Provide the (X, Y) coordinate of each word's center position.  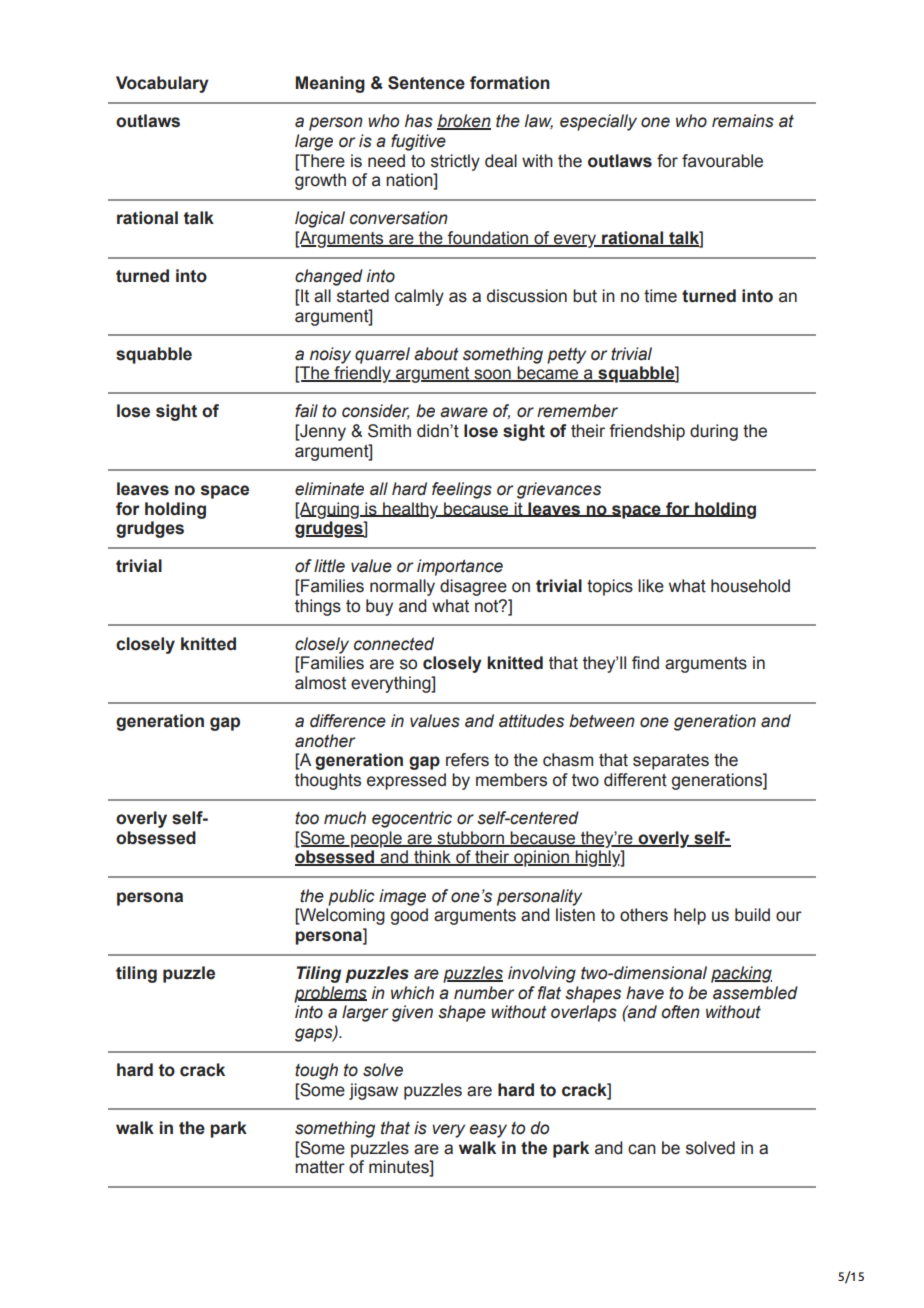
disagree (473, 587)
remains (743, 121)
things (318, 607)
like (651, 586)
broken (464, 122)
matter (320, 1167)
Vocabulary (162, 84)
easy (488, 1131)
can (642, 1149)
